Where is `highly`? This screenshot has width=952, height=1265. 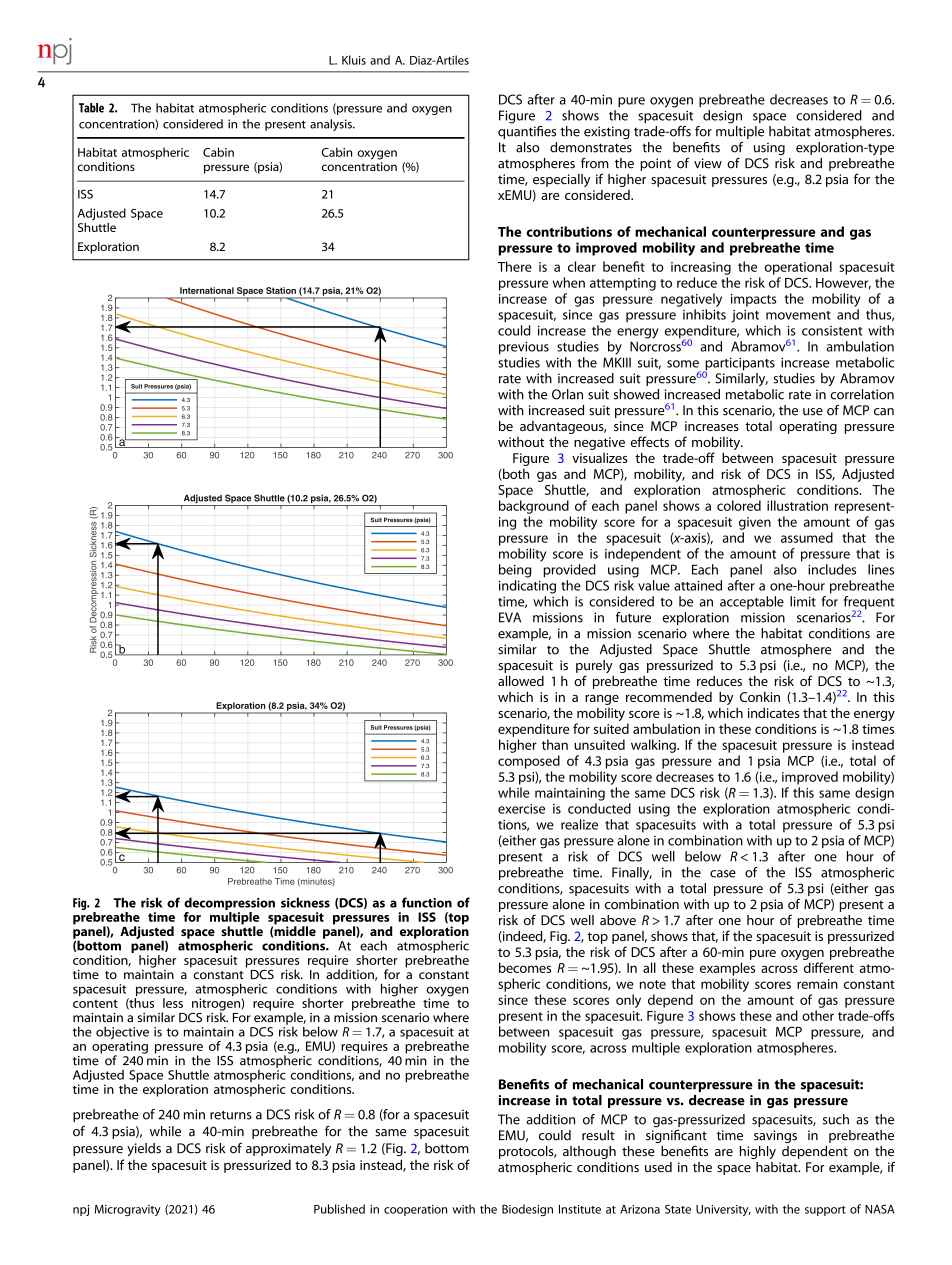
highly is located at coordinates (758, 1152).
